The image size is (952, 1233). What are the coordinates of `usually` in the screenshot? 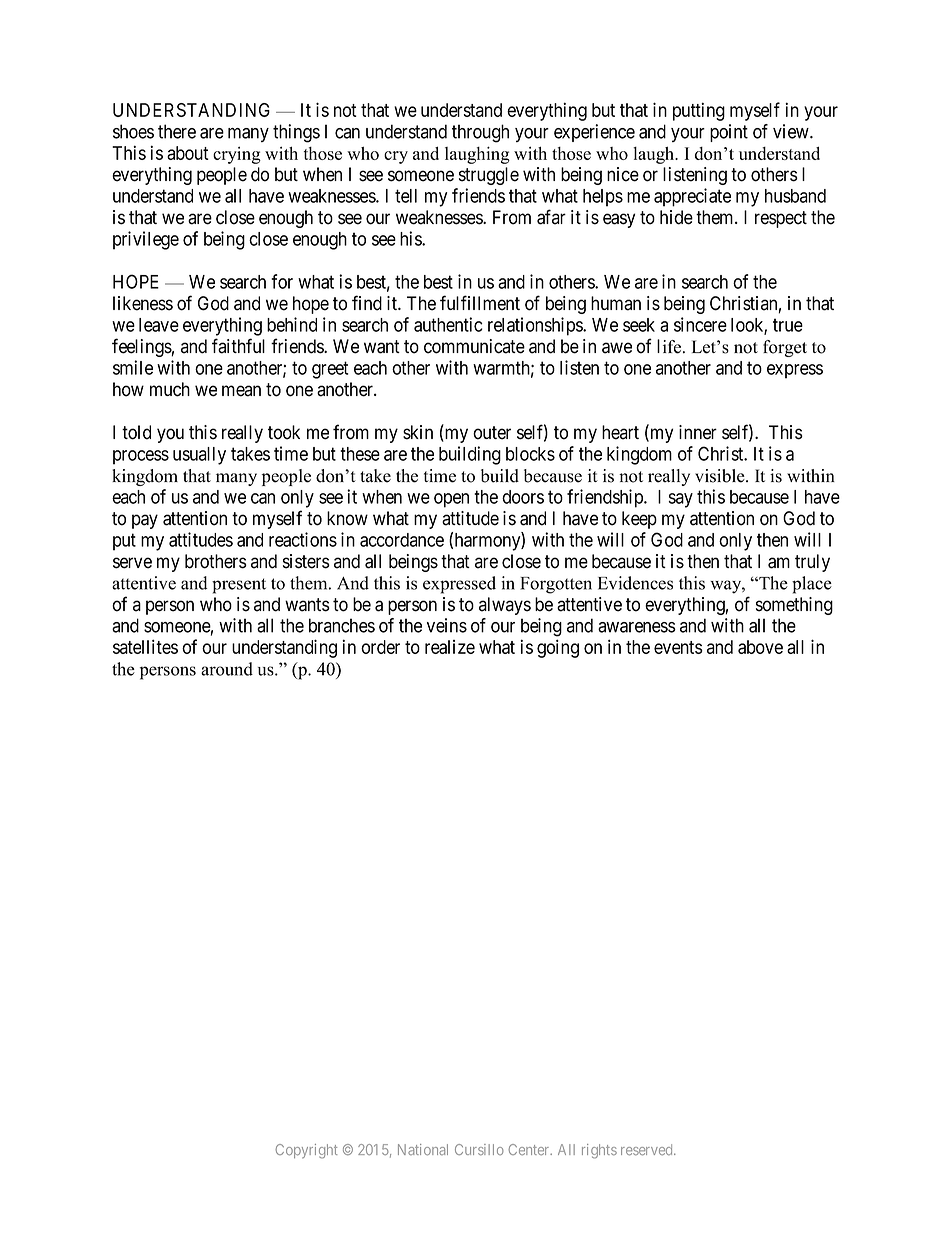 It's located at (199, 456).
